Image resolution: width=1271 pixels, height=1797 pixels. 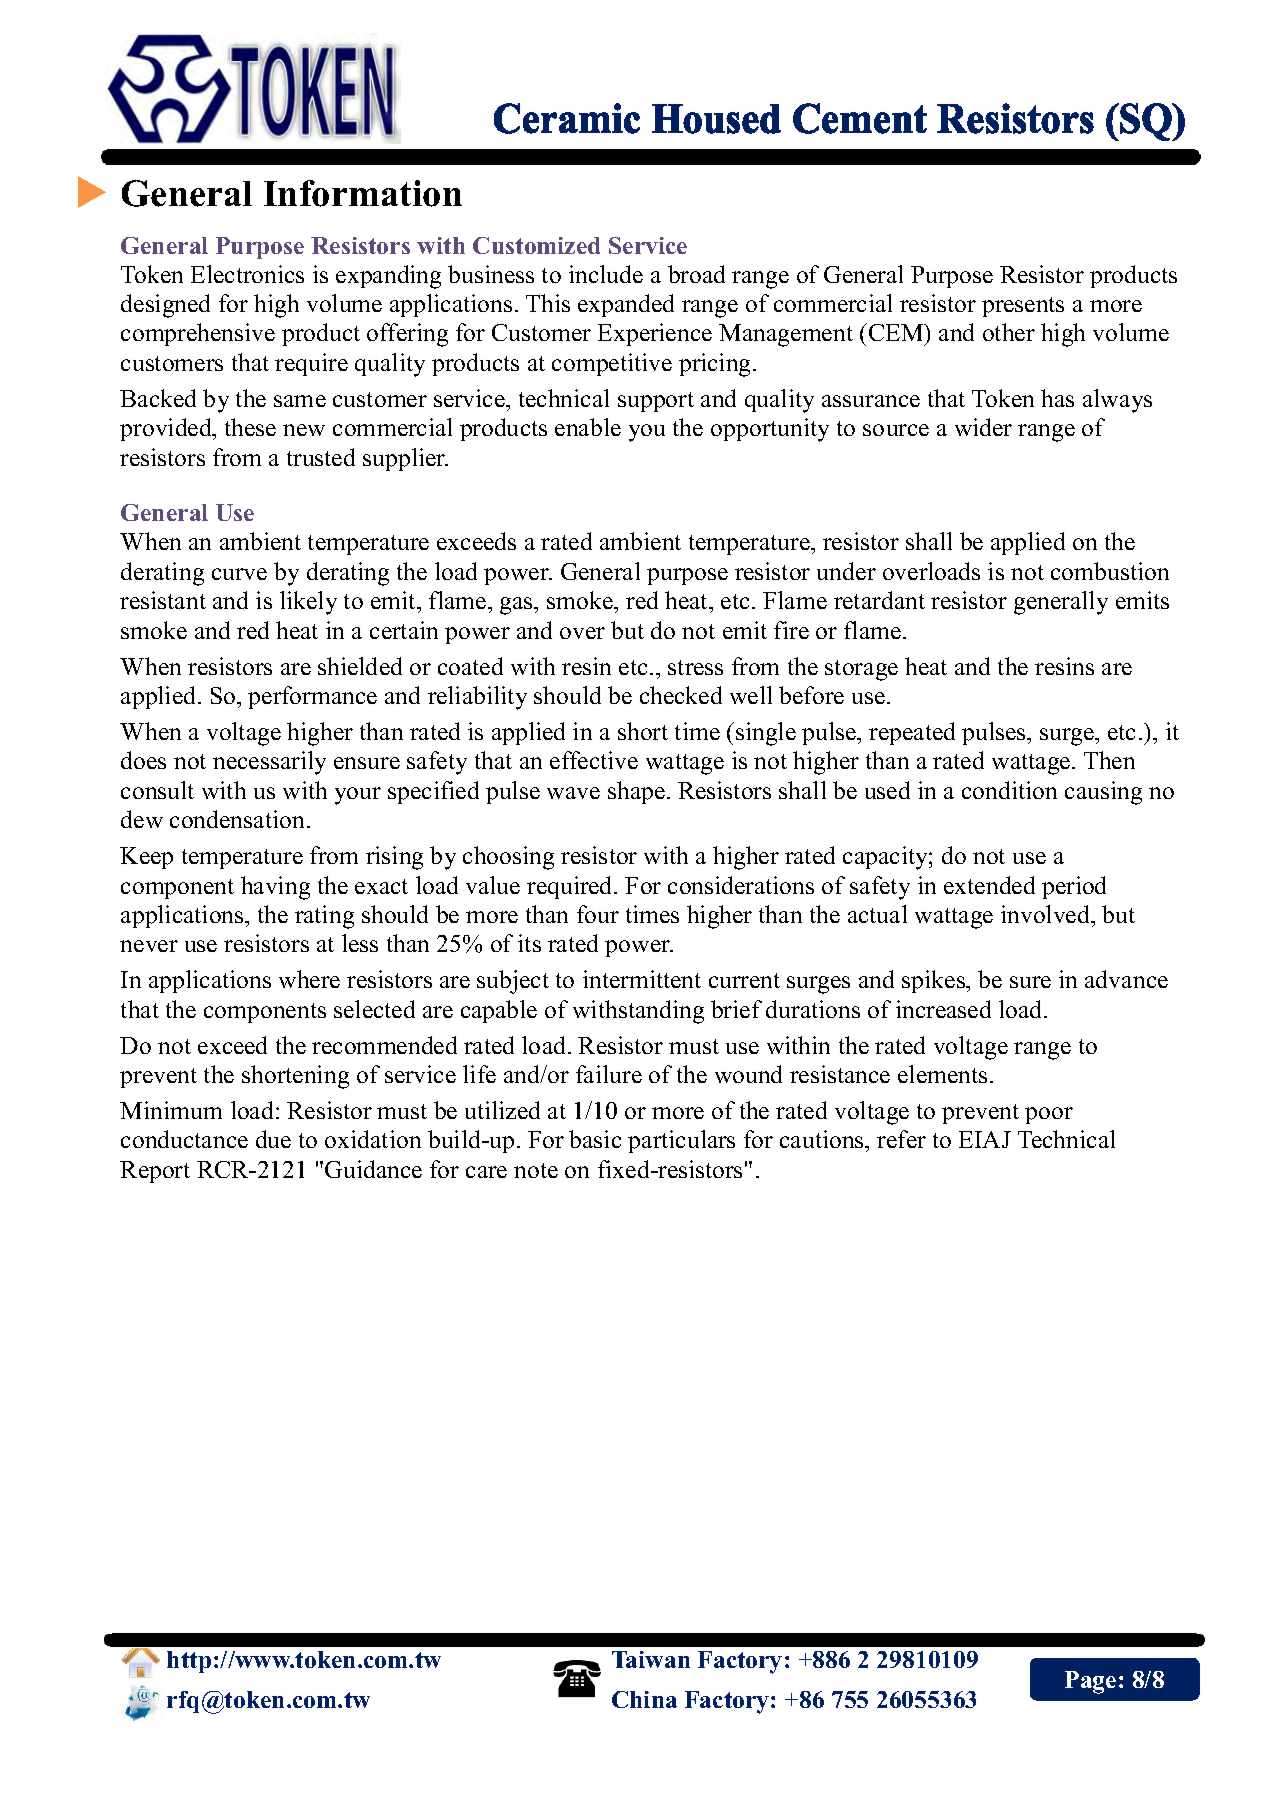 I want to click on include, so click(x=606, y=274).
